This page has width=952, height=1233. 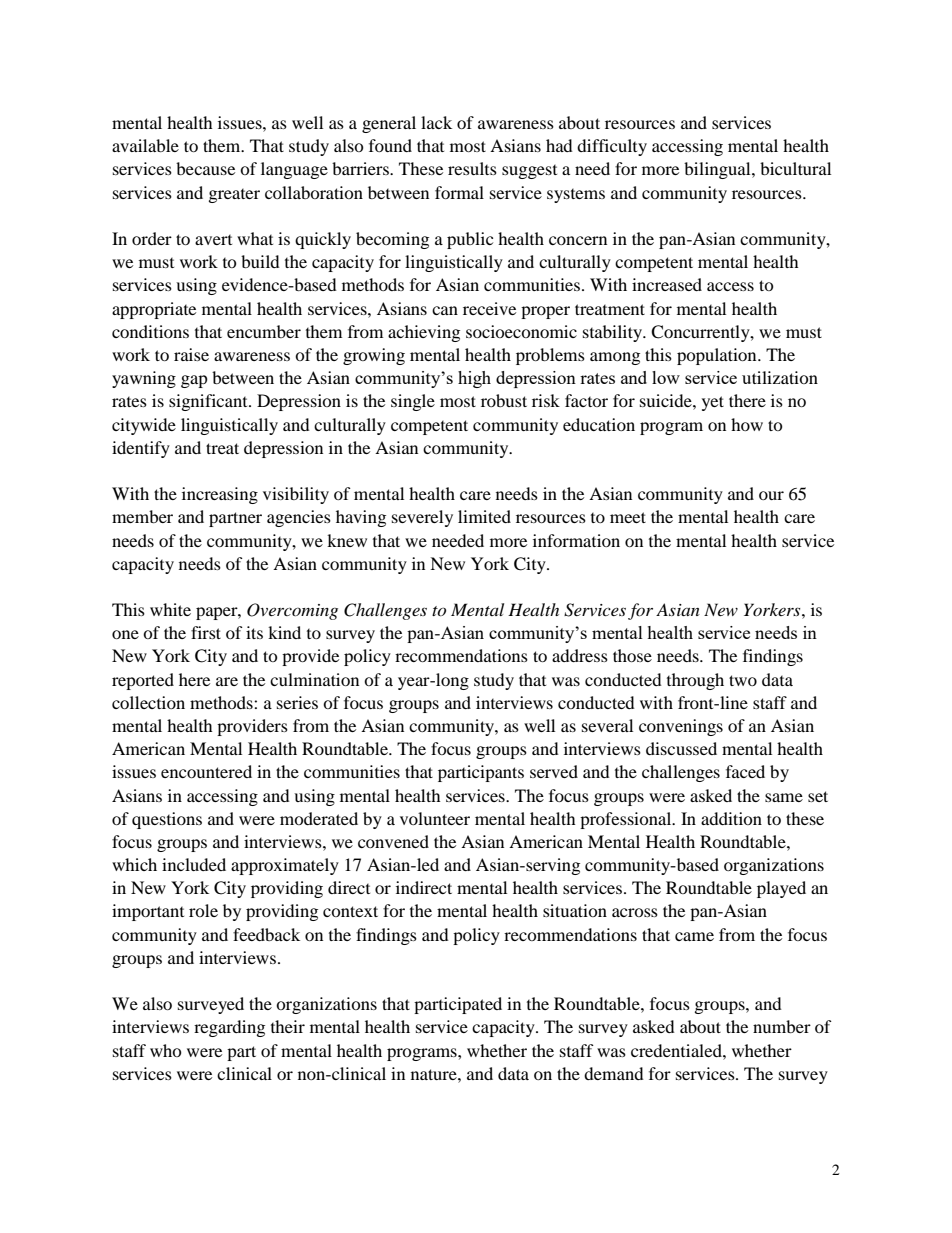 I want to click on nature, so click(x=435, y=1074).
